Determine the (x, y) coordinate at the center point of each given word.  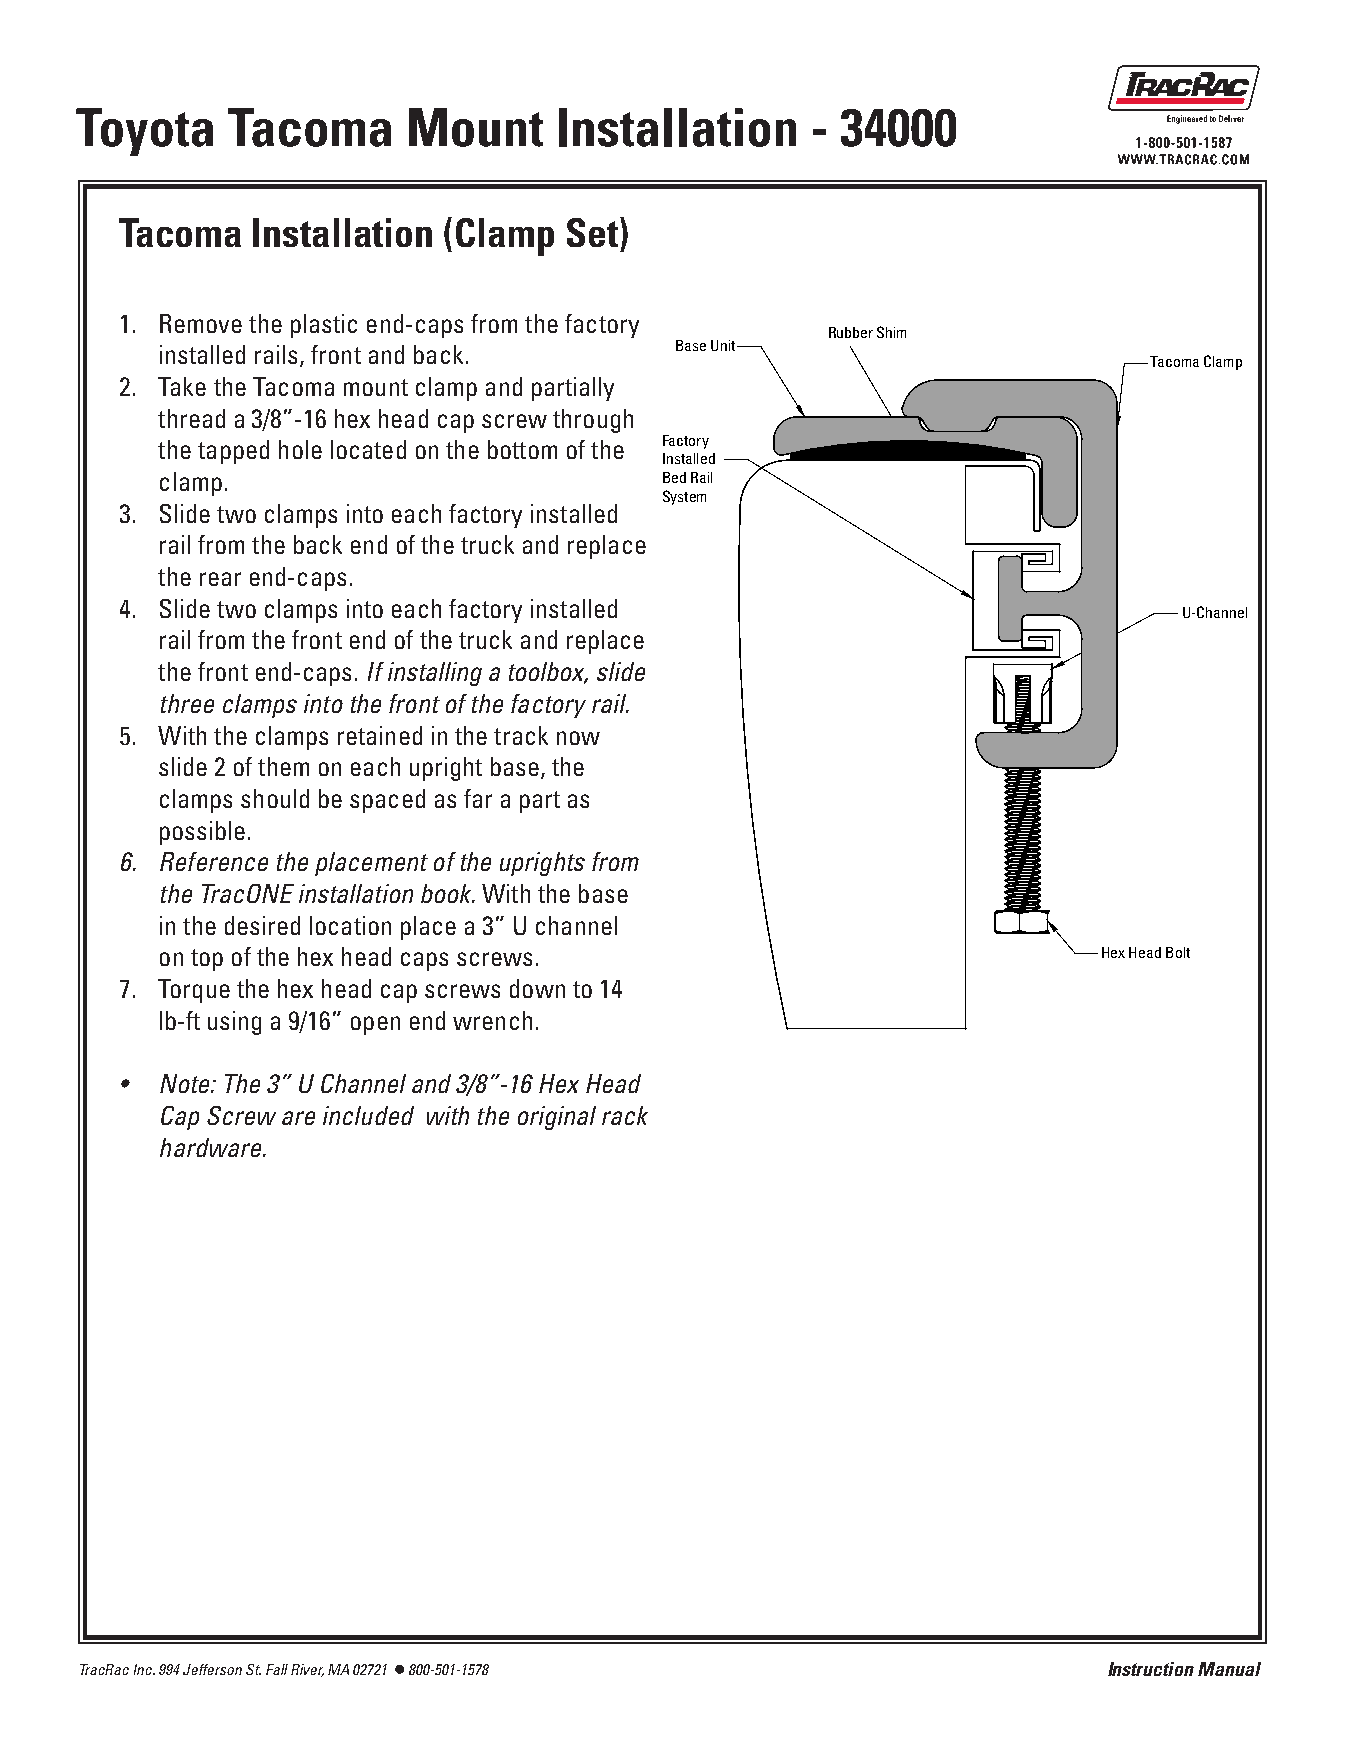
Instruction (1151, 1669)
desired (262, 925)
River (307, 1670)
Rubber (851, 332)
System (684, 497)
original (557, 1118)
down (537, 988)
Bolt (1178, 952)
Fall (277, 1669)
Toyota (144, 132)
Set (592, 232)
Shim (891, 332)
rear (220, 579)
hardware (212, 1147)
